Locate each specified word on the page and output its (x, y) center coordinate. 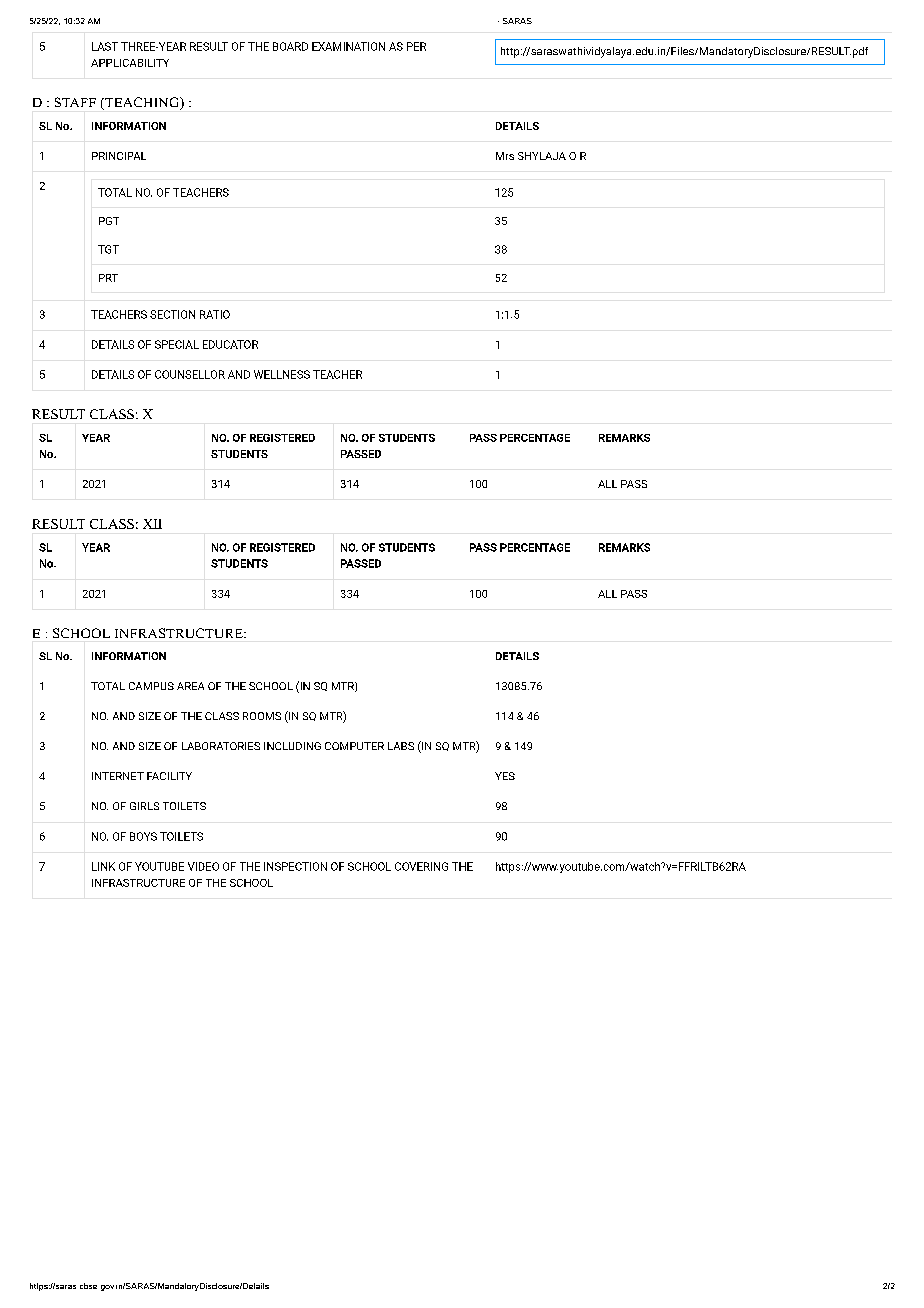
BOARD (290, 46)
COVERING (421, 866)
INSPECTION (295, 866)
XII (152, 524)
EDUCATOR (230, 344)
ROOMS (262, 716)
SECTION (172, 314)
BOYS (143, 836)
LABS (401, 746)
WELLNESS (282, 374)
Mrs (505, 156)
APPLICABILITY (130, 63)
